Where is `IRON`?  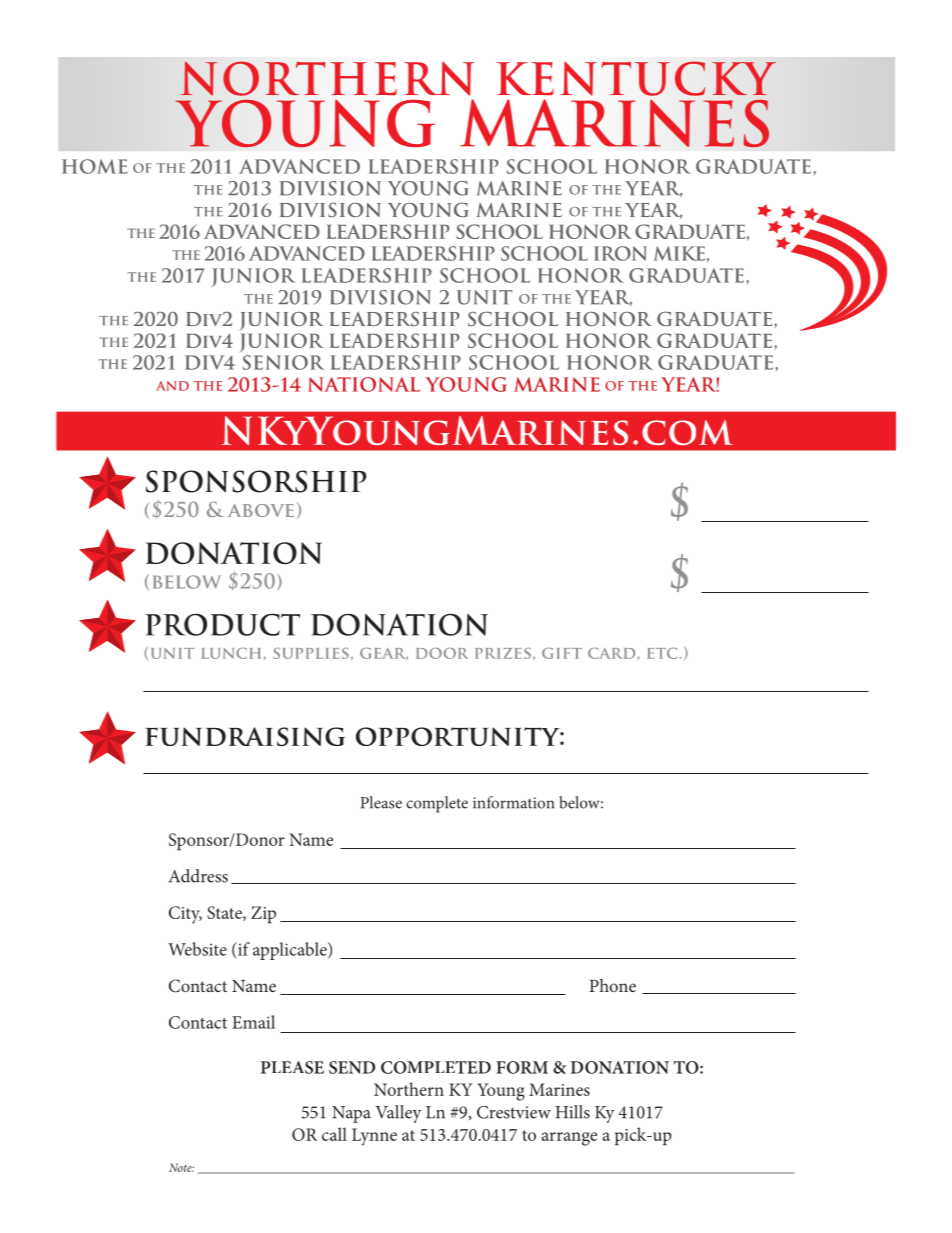
IRON is located at coordinates (620, 253).
